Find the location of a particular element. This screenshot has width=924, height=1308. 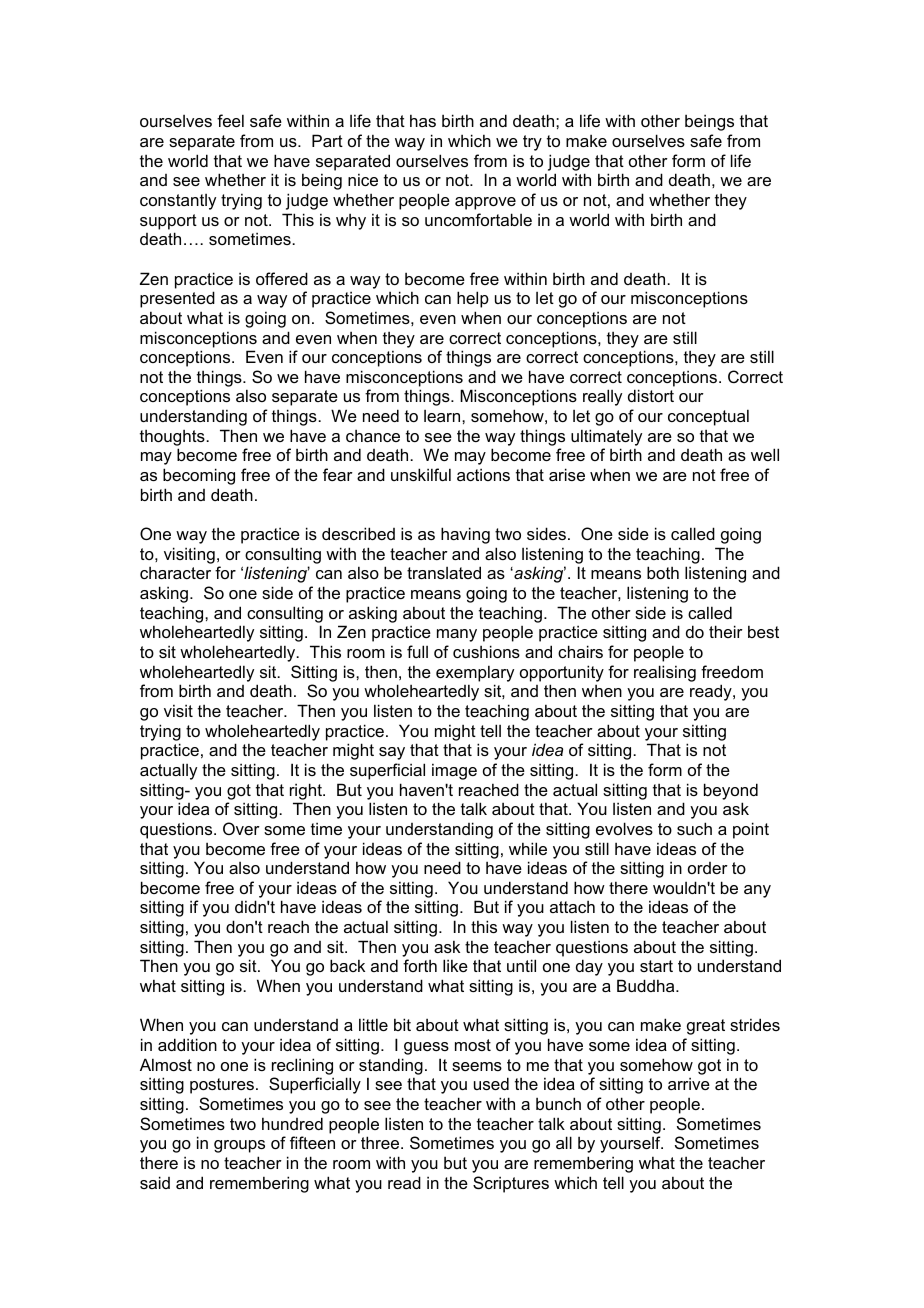

feel is located at coordinates (230, 120).
